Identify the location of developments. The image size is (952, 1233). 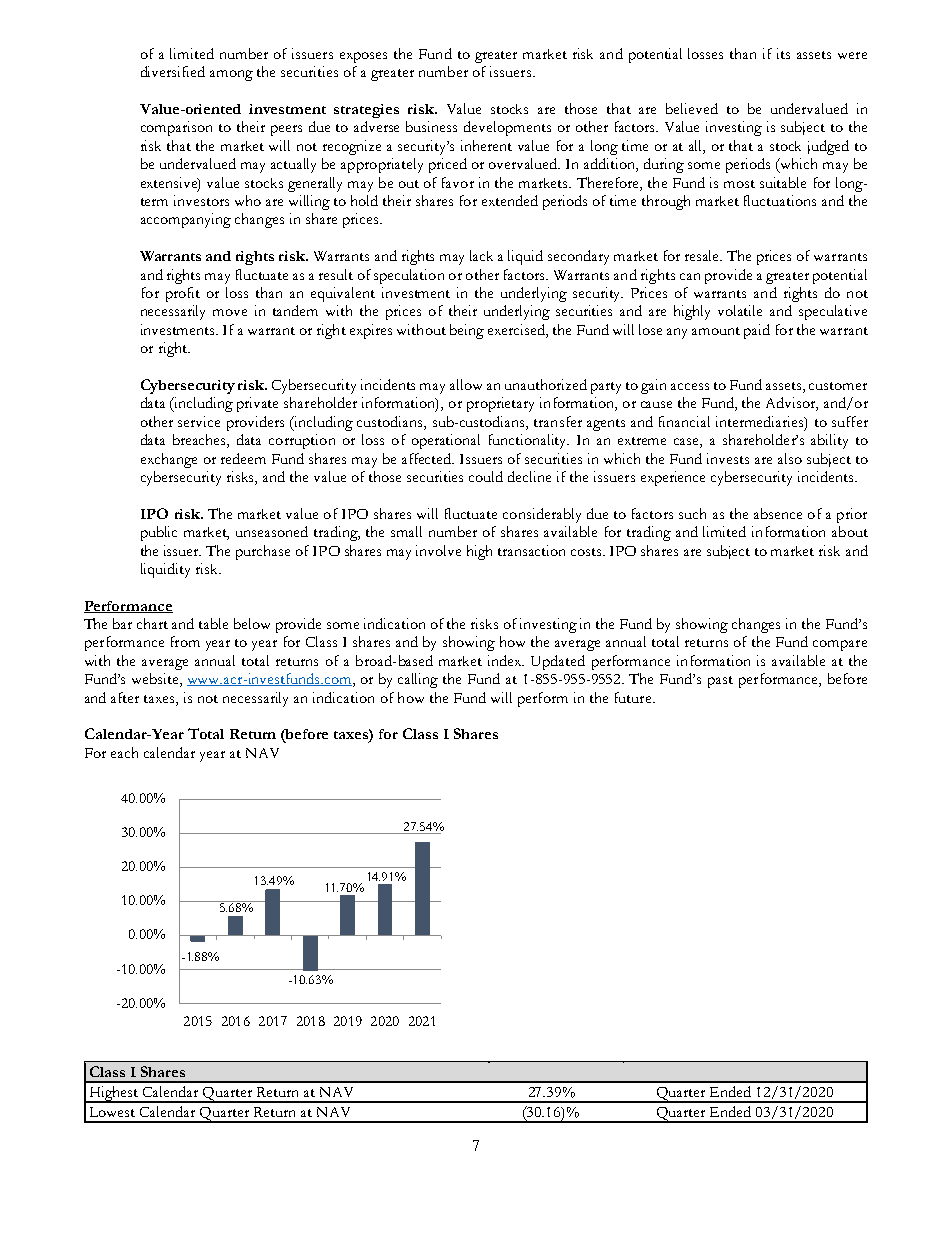
(507, 128).
